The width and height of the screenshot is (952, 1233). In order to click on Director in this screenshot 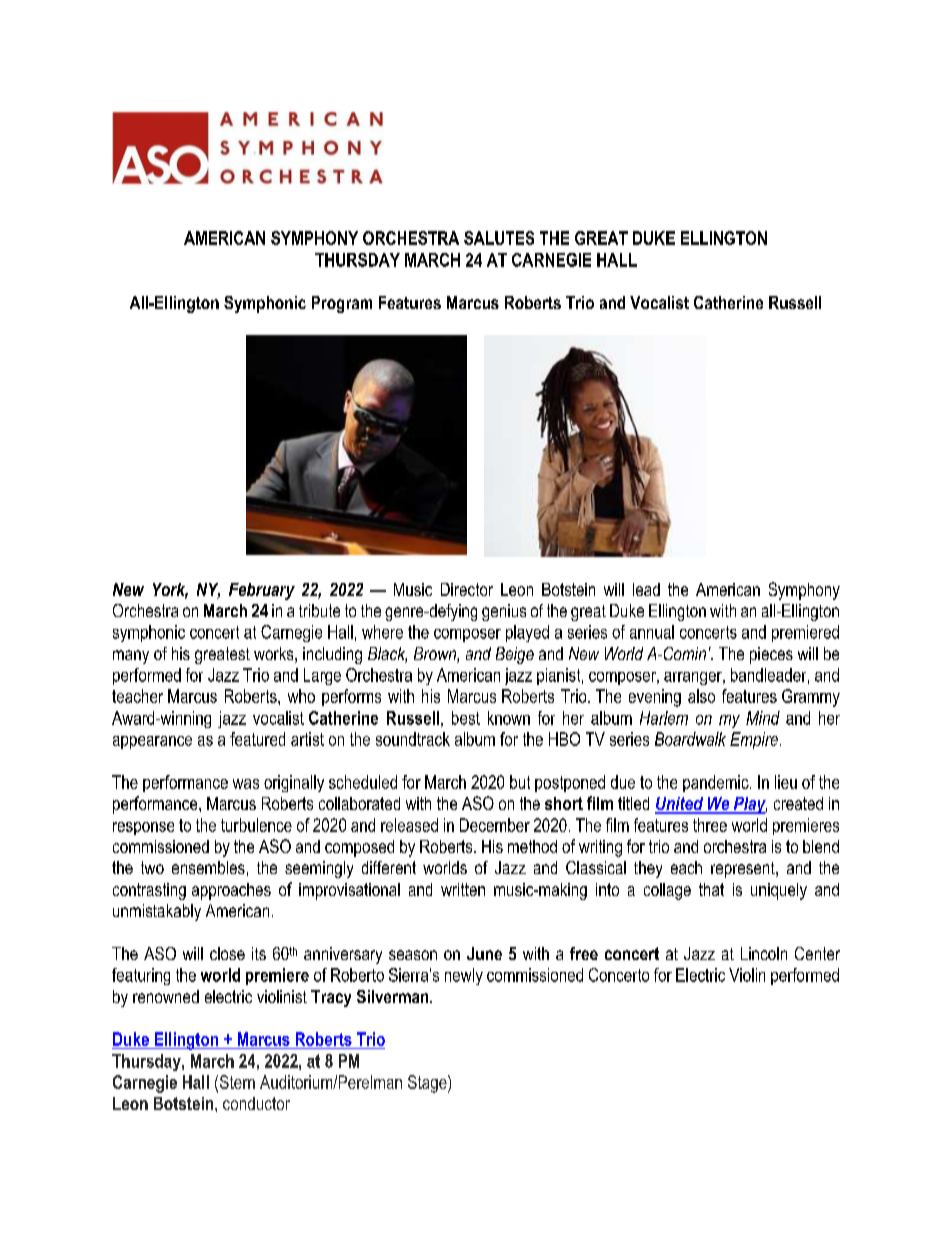, I will do `click(467, 589)`.
